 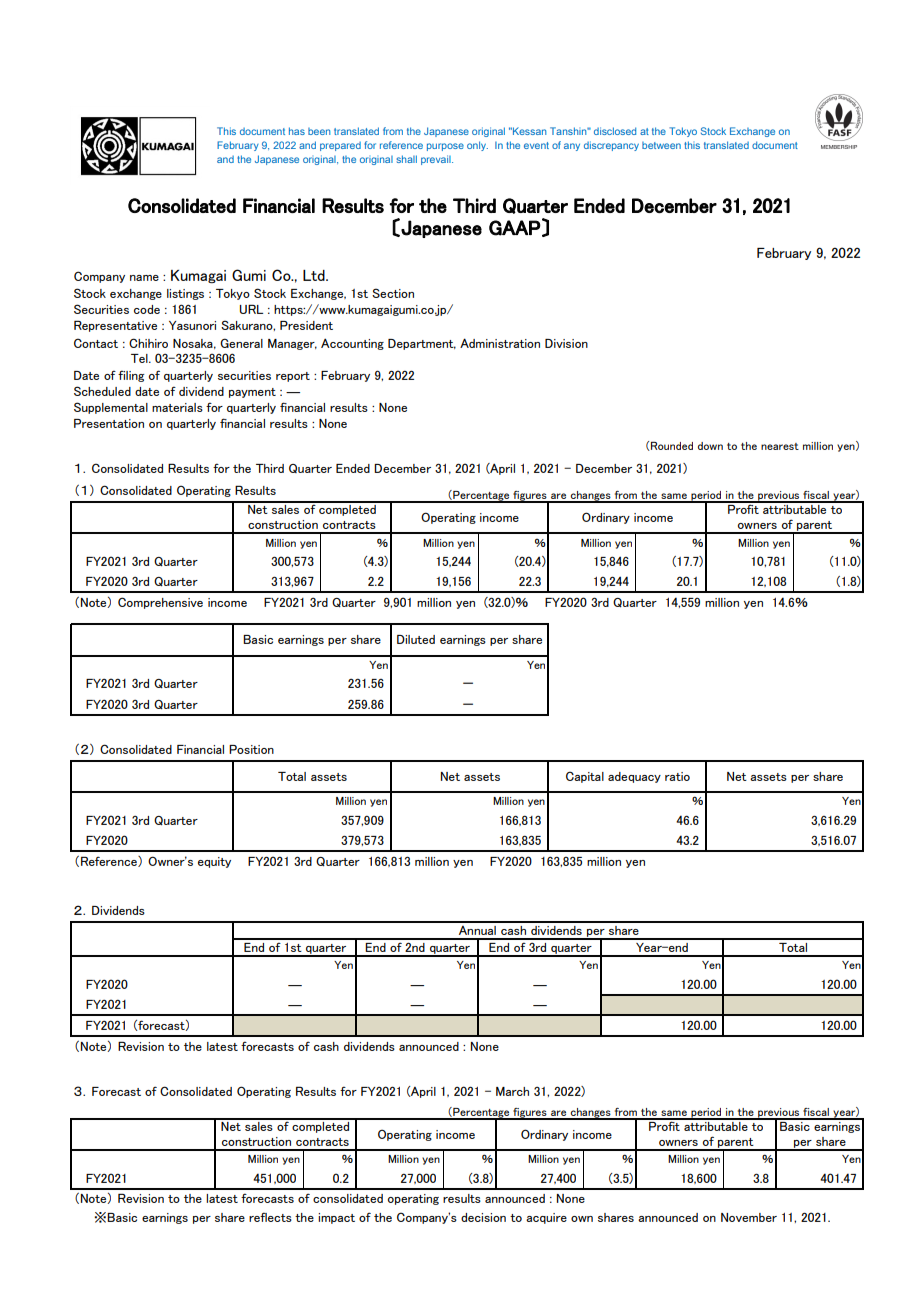 What do you see at coordinates (160, 603) in the document?
I see `Comprehensive` at bounding box center [160, 603].
